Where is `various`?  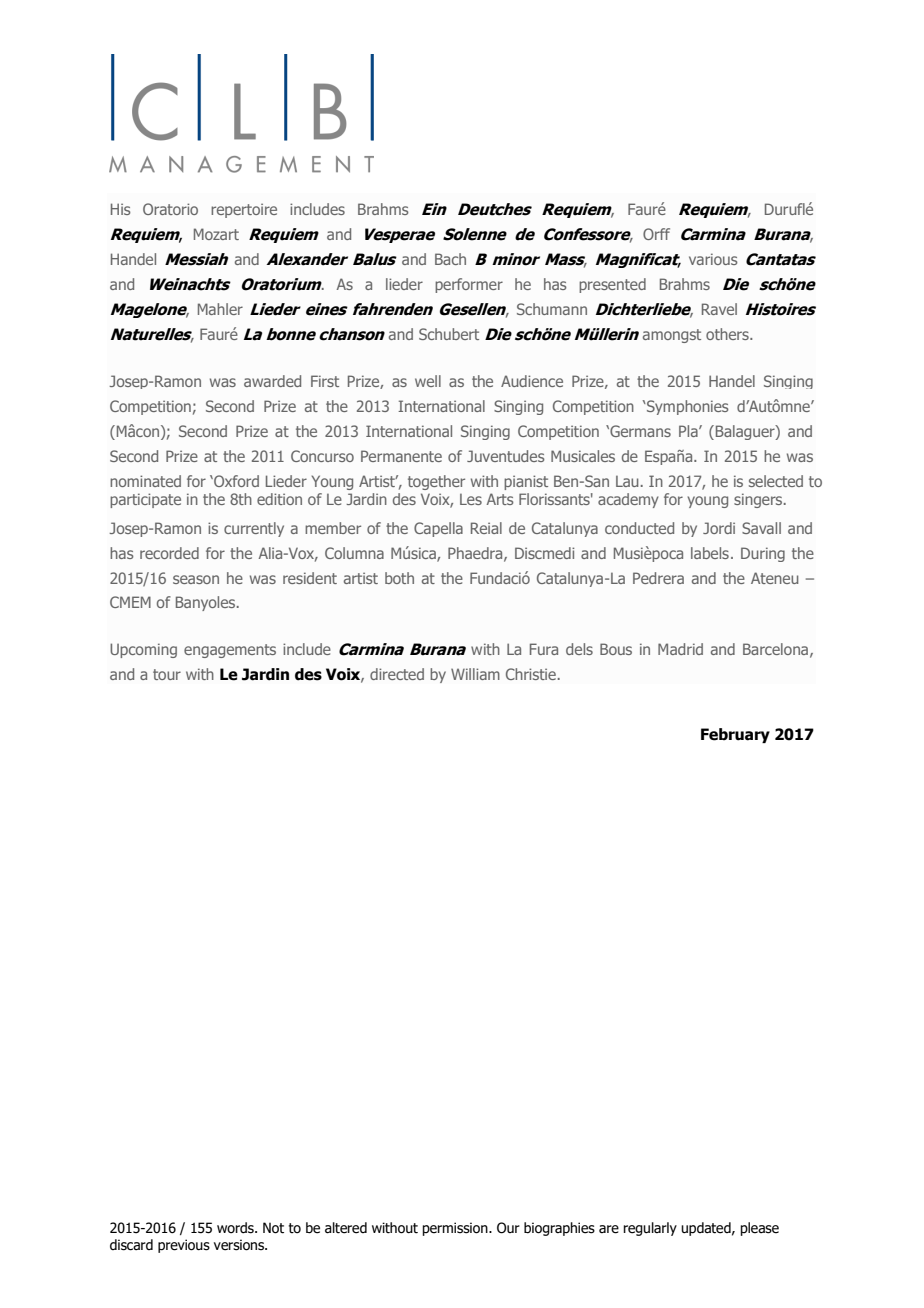 various is located at coordinates (713, 259).
